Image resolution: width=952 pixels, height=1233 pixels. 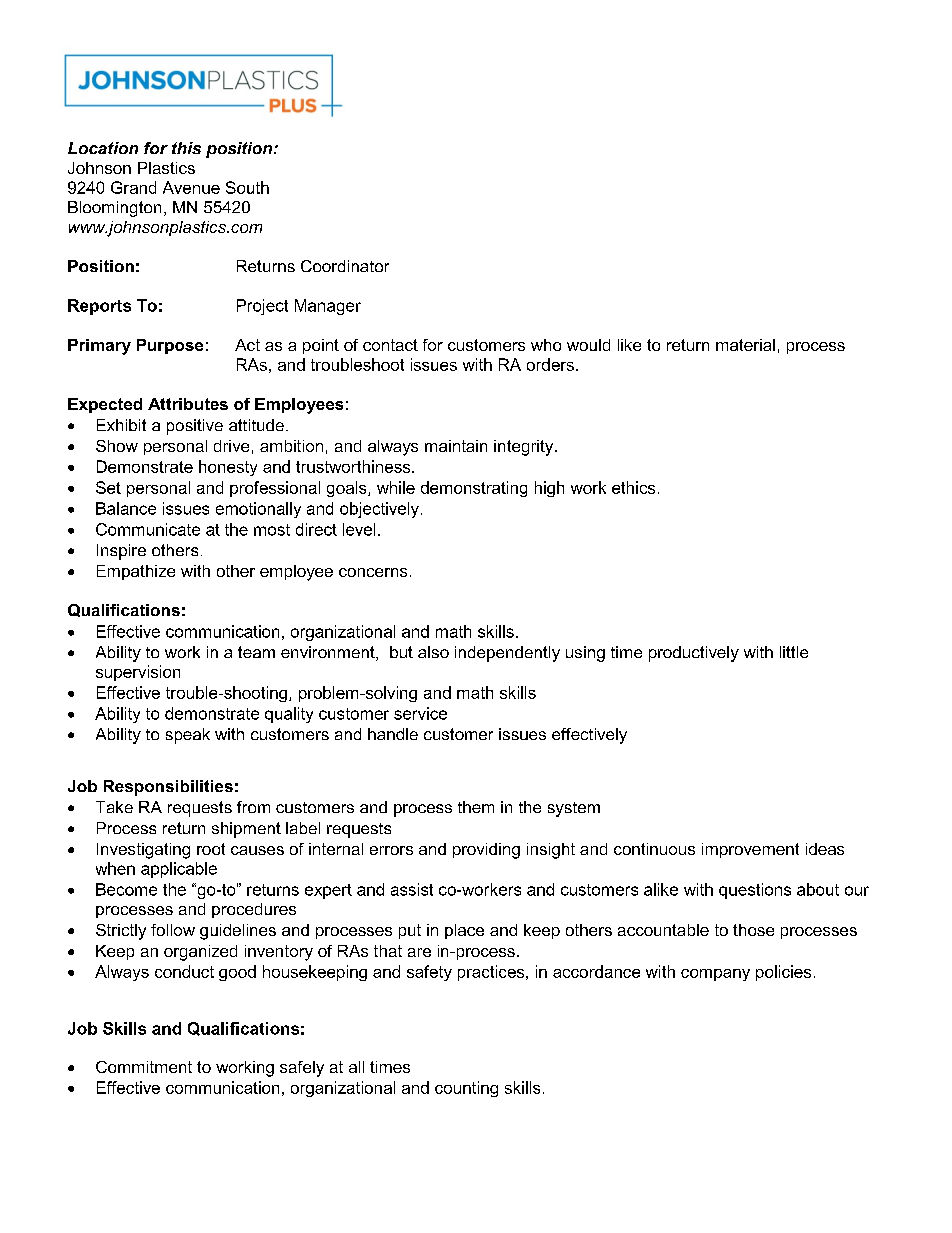 I want to click on Avenue, so click(x=191, y=187).
